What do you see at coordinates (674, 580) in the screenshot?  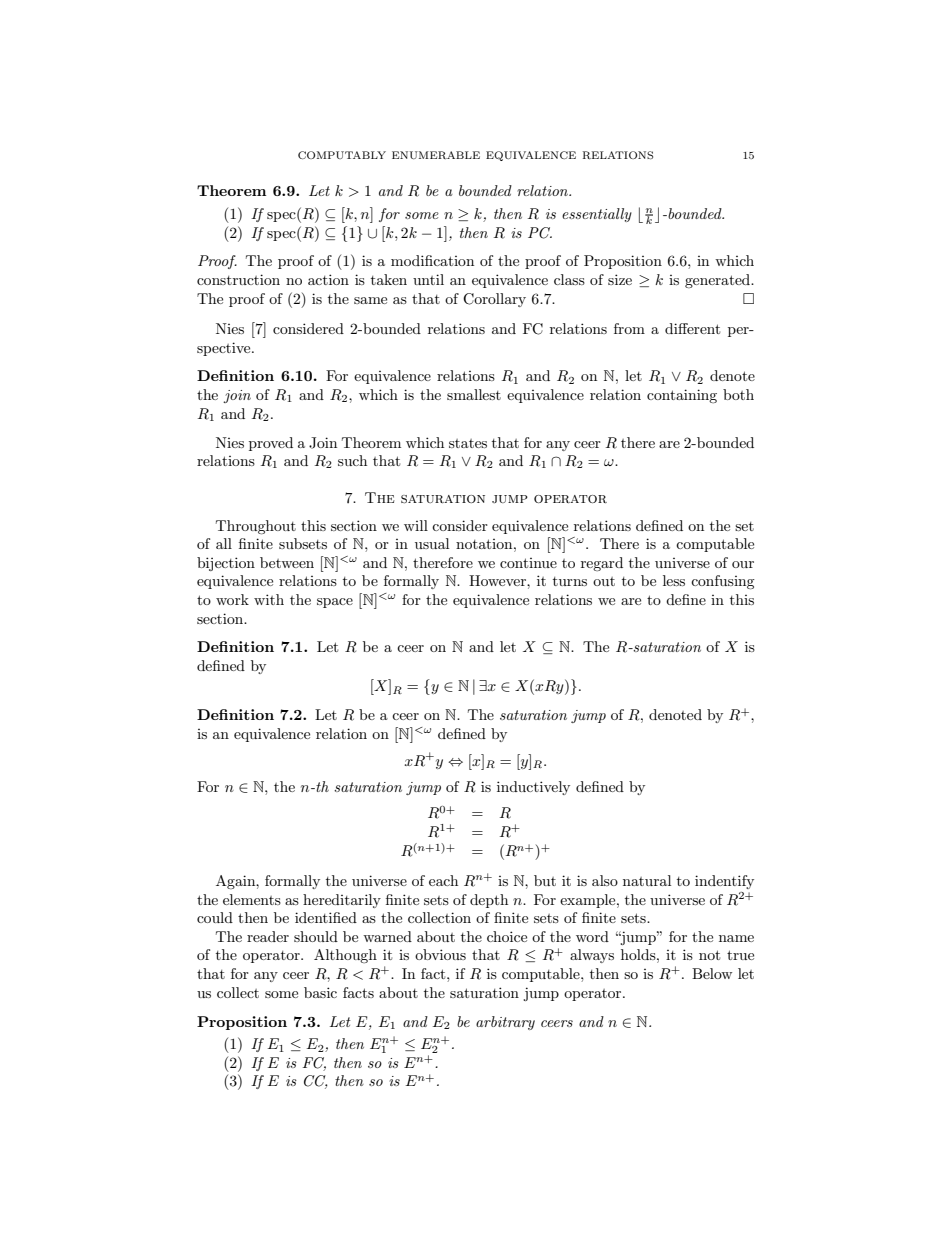 I see `less` at bounding box center [674, 580].
